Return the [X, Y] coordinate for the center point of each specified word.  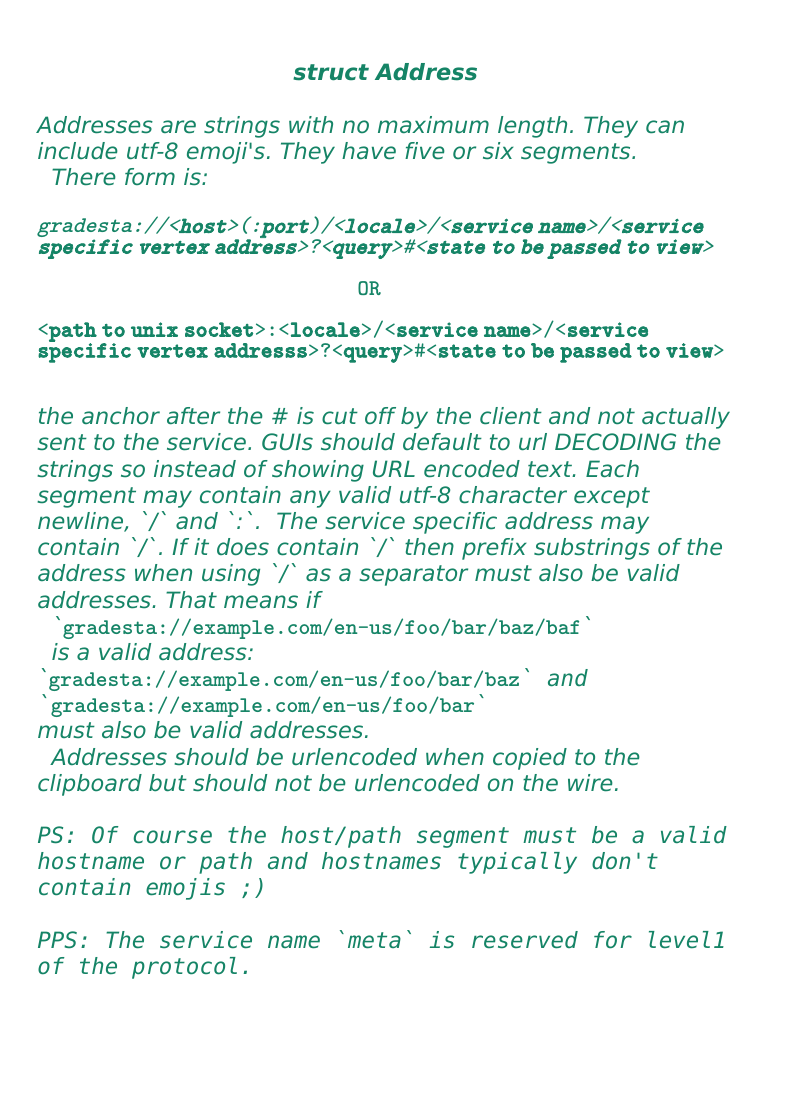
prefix [494, 549]
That [191, 599]
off [380, 416]
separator [413, 575]
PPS [57, 939]
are [178, 127]
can [665, 127]
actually [686, 418]
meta [374, 940]
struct [331, 72]
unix [154, 329]
